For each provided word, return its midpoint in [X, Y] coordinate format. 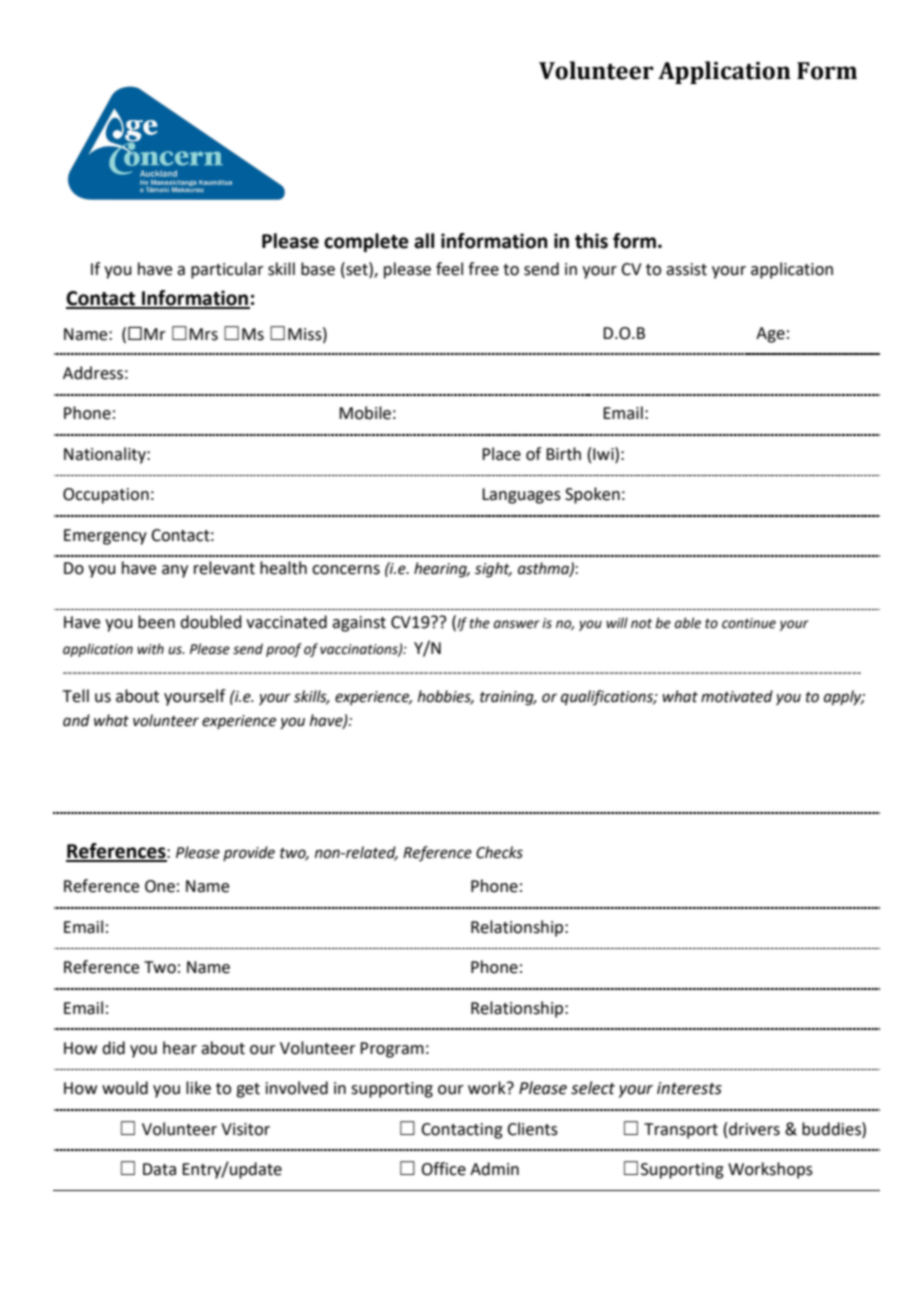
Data [159, 1169]
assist [686, 269]
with [150, 649]
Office [443, 1169]
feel [449, 269]
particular [227, 270]
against [359, 624]
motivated [737, 696]
